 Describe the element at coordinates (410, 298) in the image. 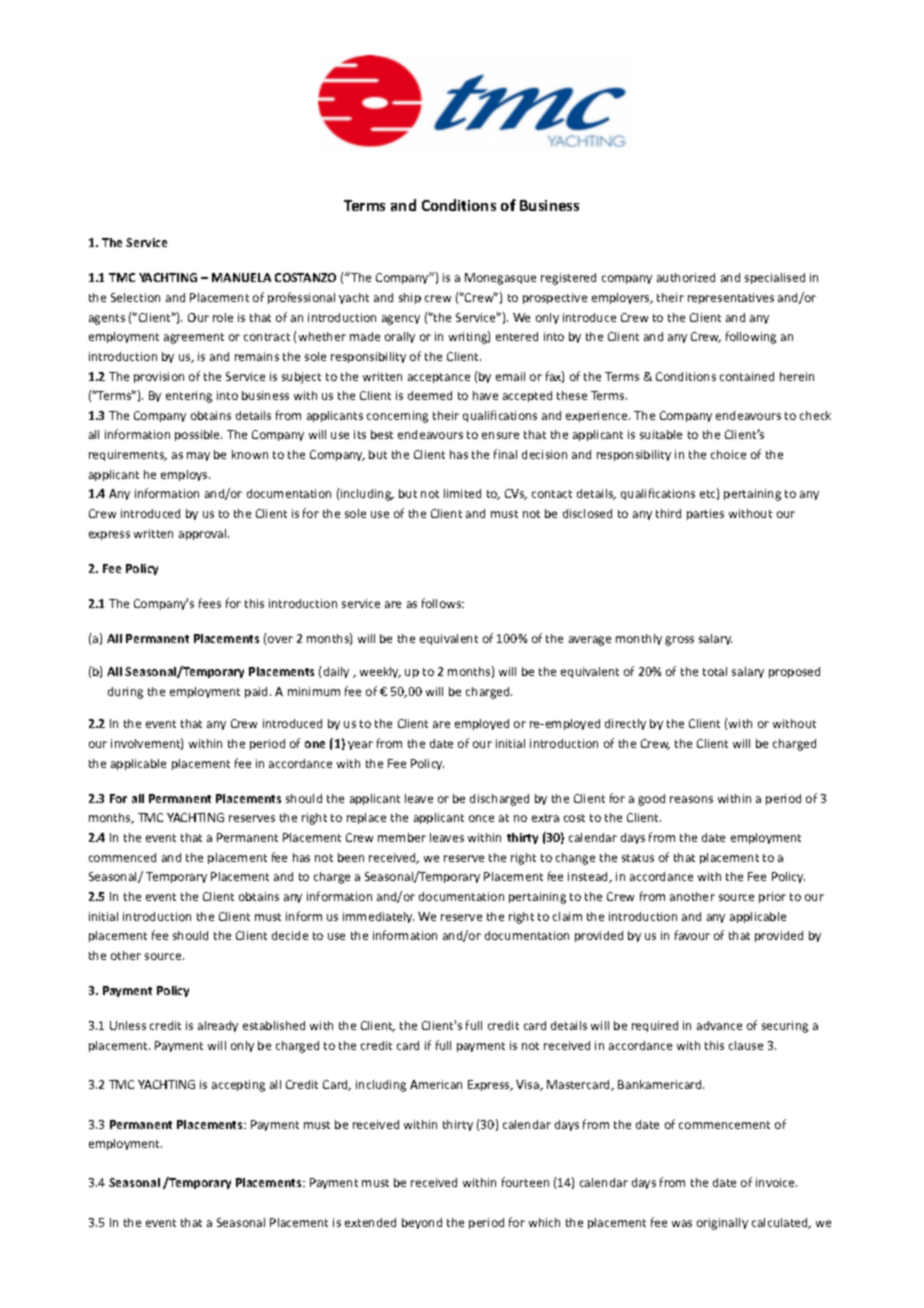

I see `ship` at that location.
